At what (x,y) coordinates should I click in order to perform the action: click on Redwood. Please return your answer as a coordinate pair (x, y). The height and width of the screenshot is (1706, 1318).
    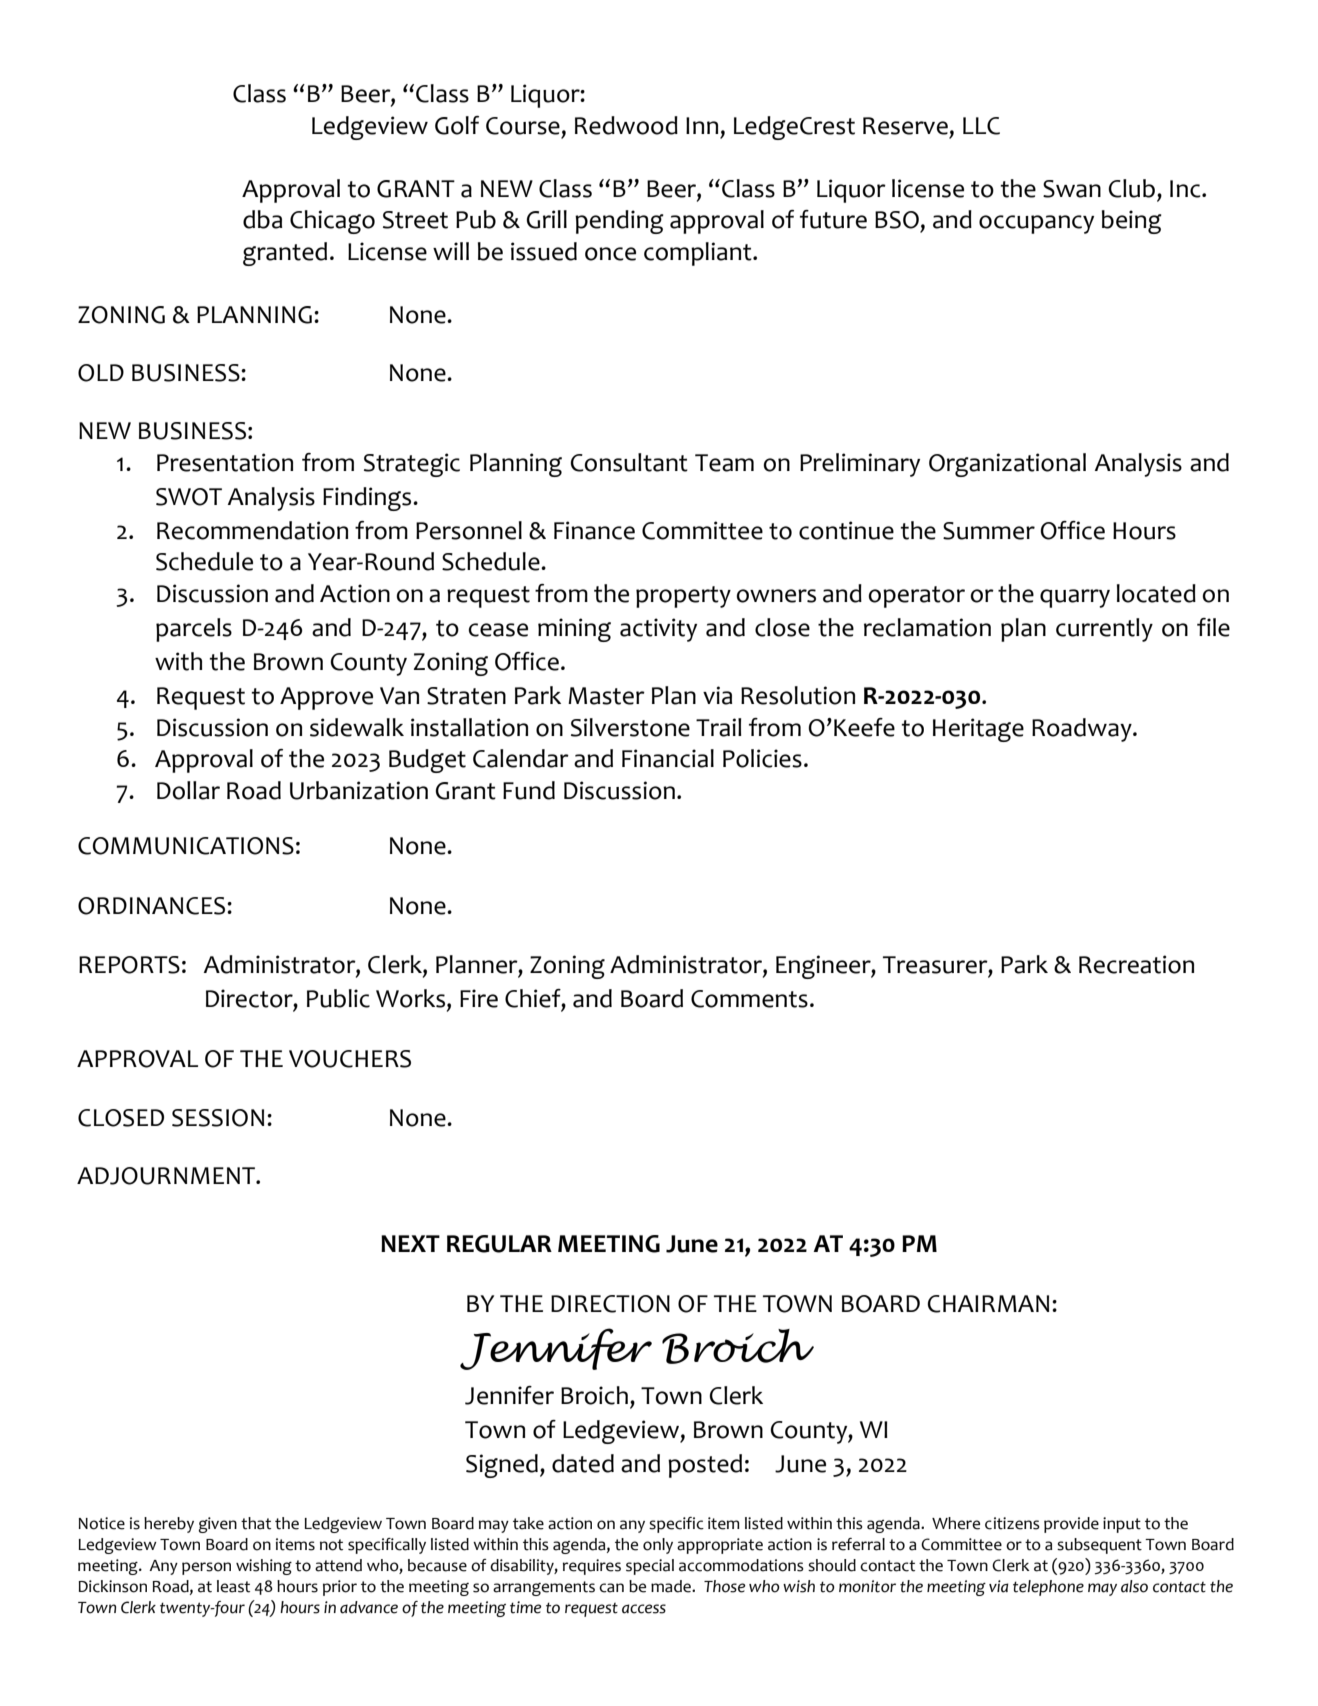
    Looking at the image, I should click on (626, 125).
